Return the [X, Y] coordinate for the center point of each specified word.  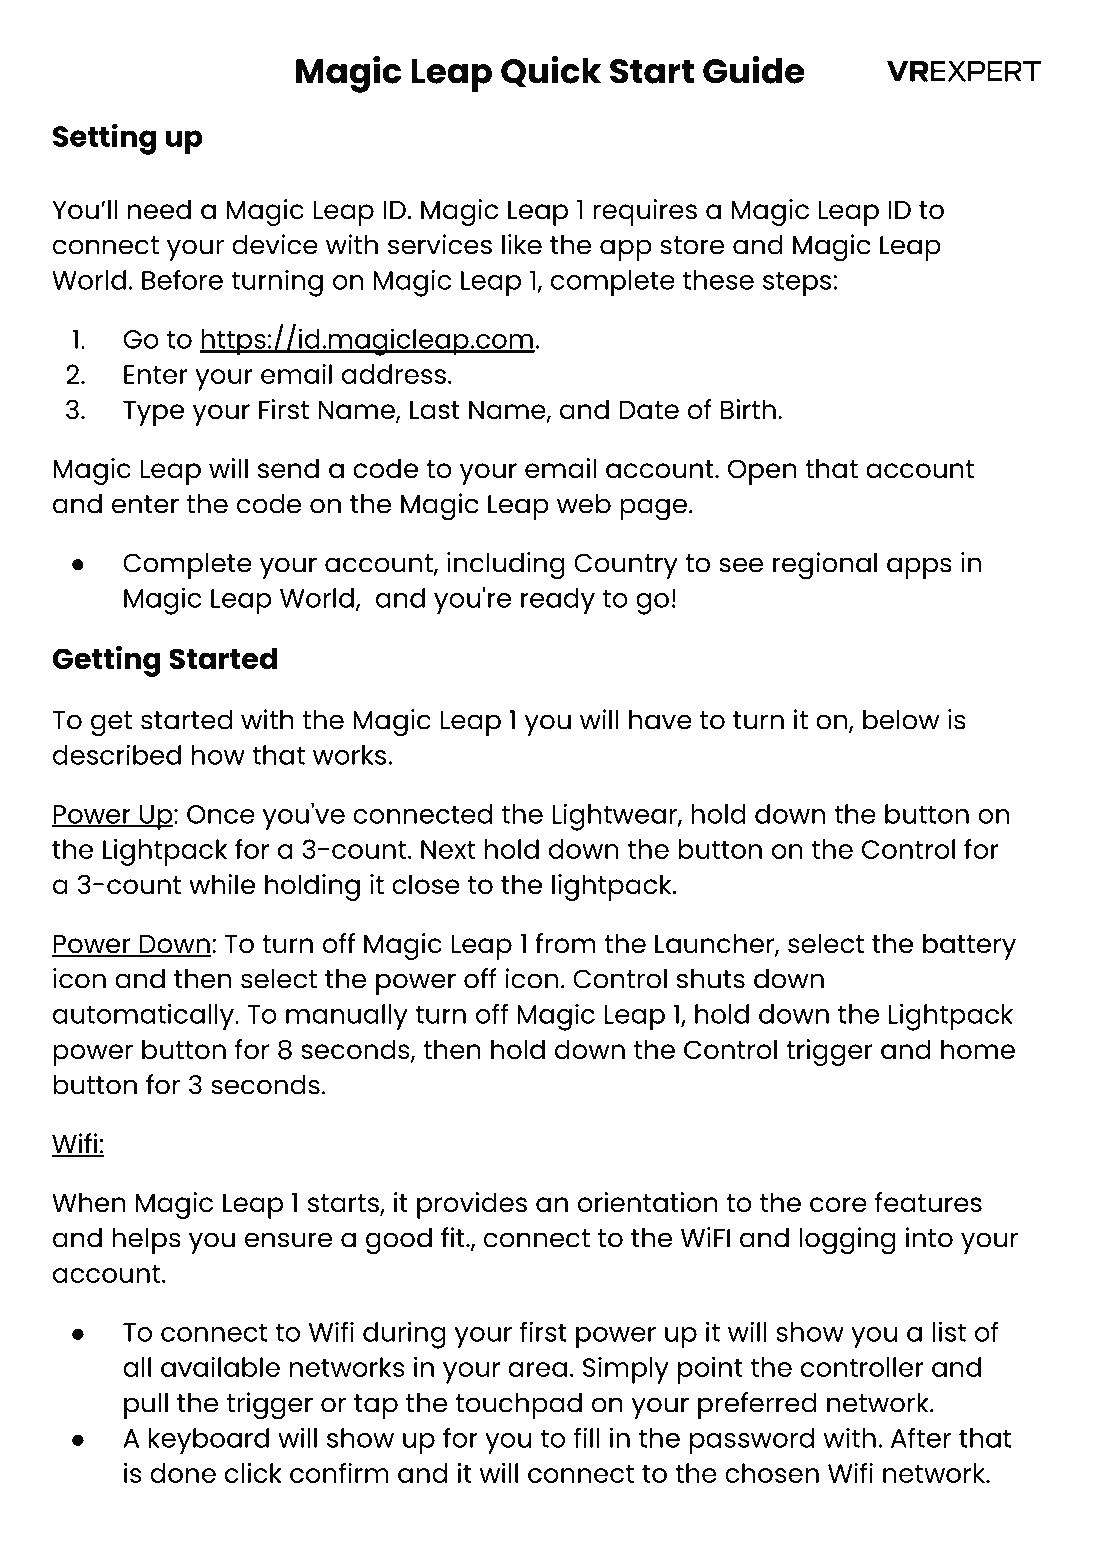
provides [472, 1205]
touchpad [518, 1406]
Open [762, 472]
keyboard [209, 1441]
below [901, 720]
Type [153, 413]
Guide [754, 70]
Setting [105, 139]
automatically [144, 1017]
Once [221, 814]
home [978, 1049]
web [584, 504]
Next [448, 849]
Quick [551, 72]
